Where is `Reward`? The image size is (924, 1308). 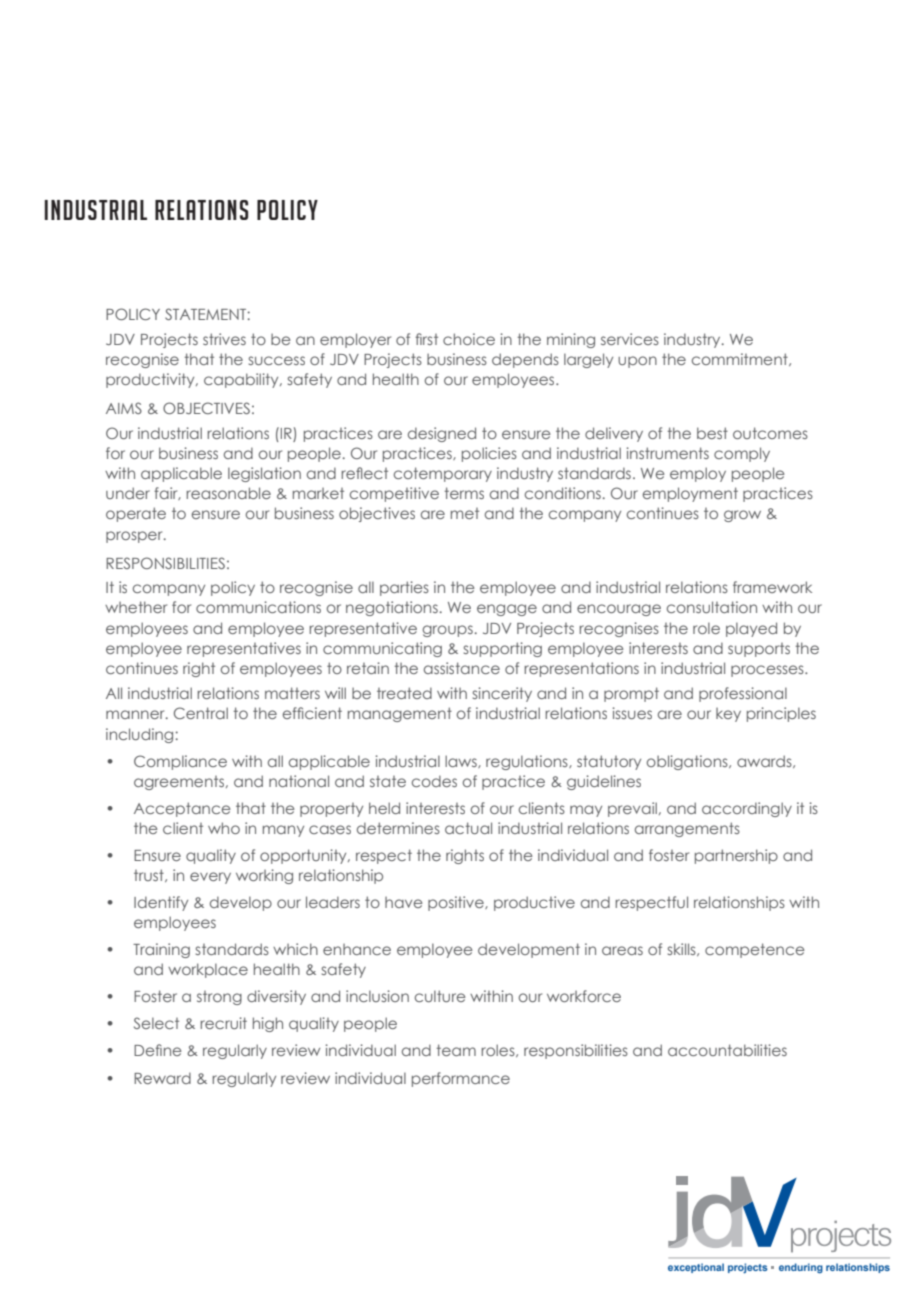 Reward is located at coordinates (162, 1078).
